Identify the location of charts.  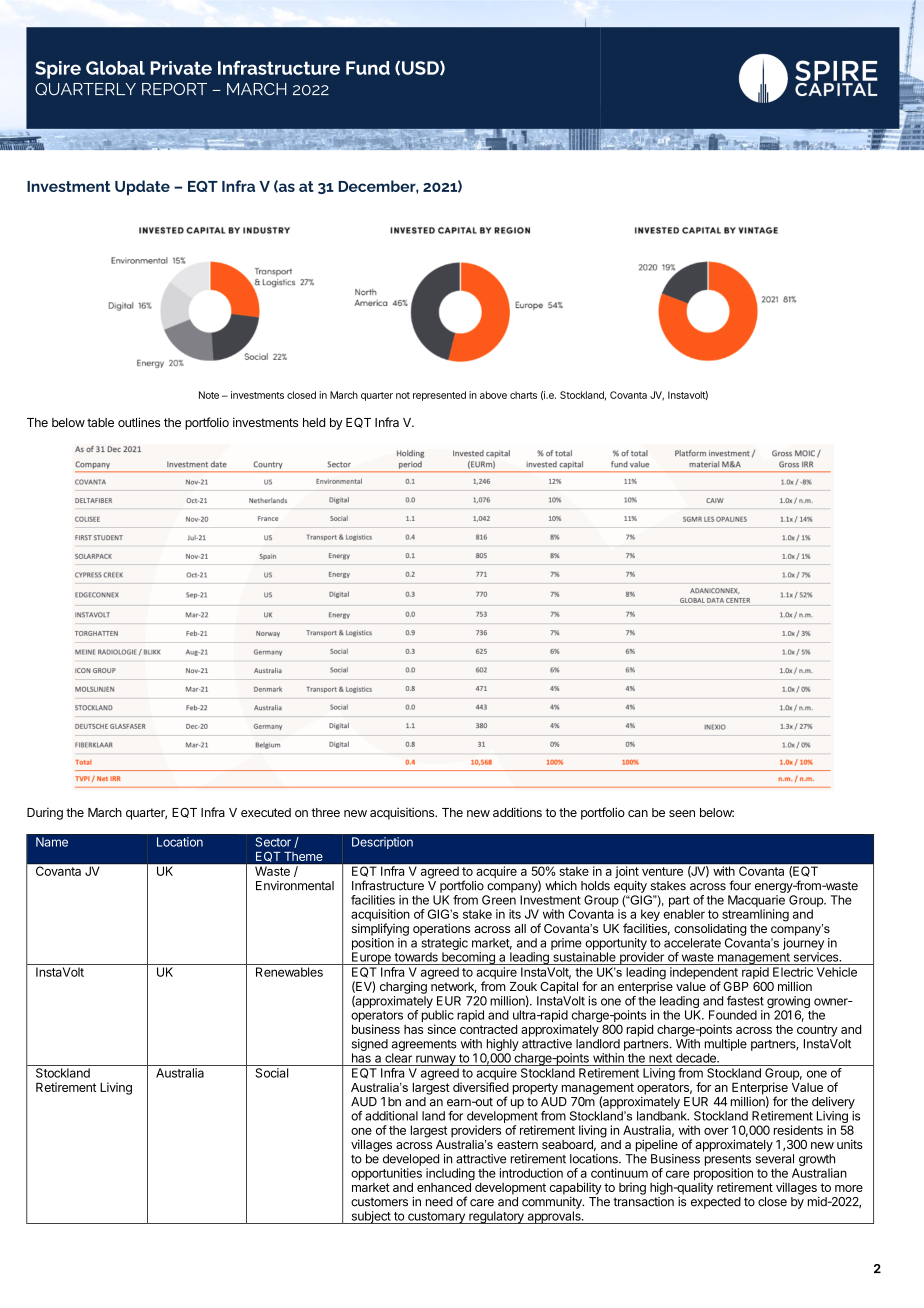
(523, 395).
